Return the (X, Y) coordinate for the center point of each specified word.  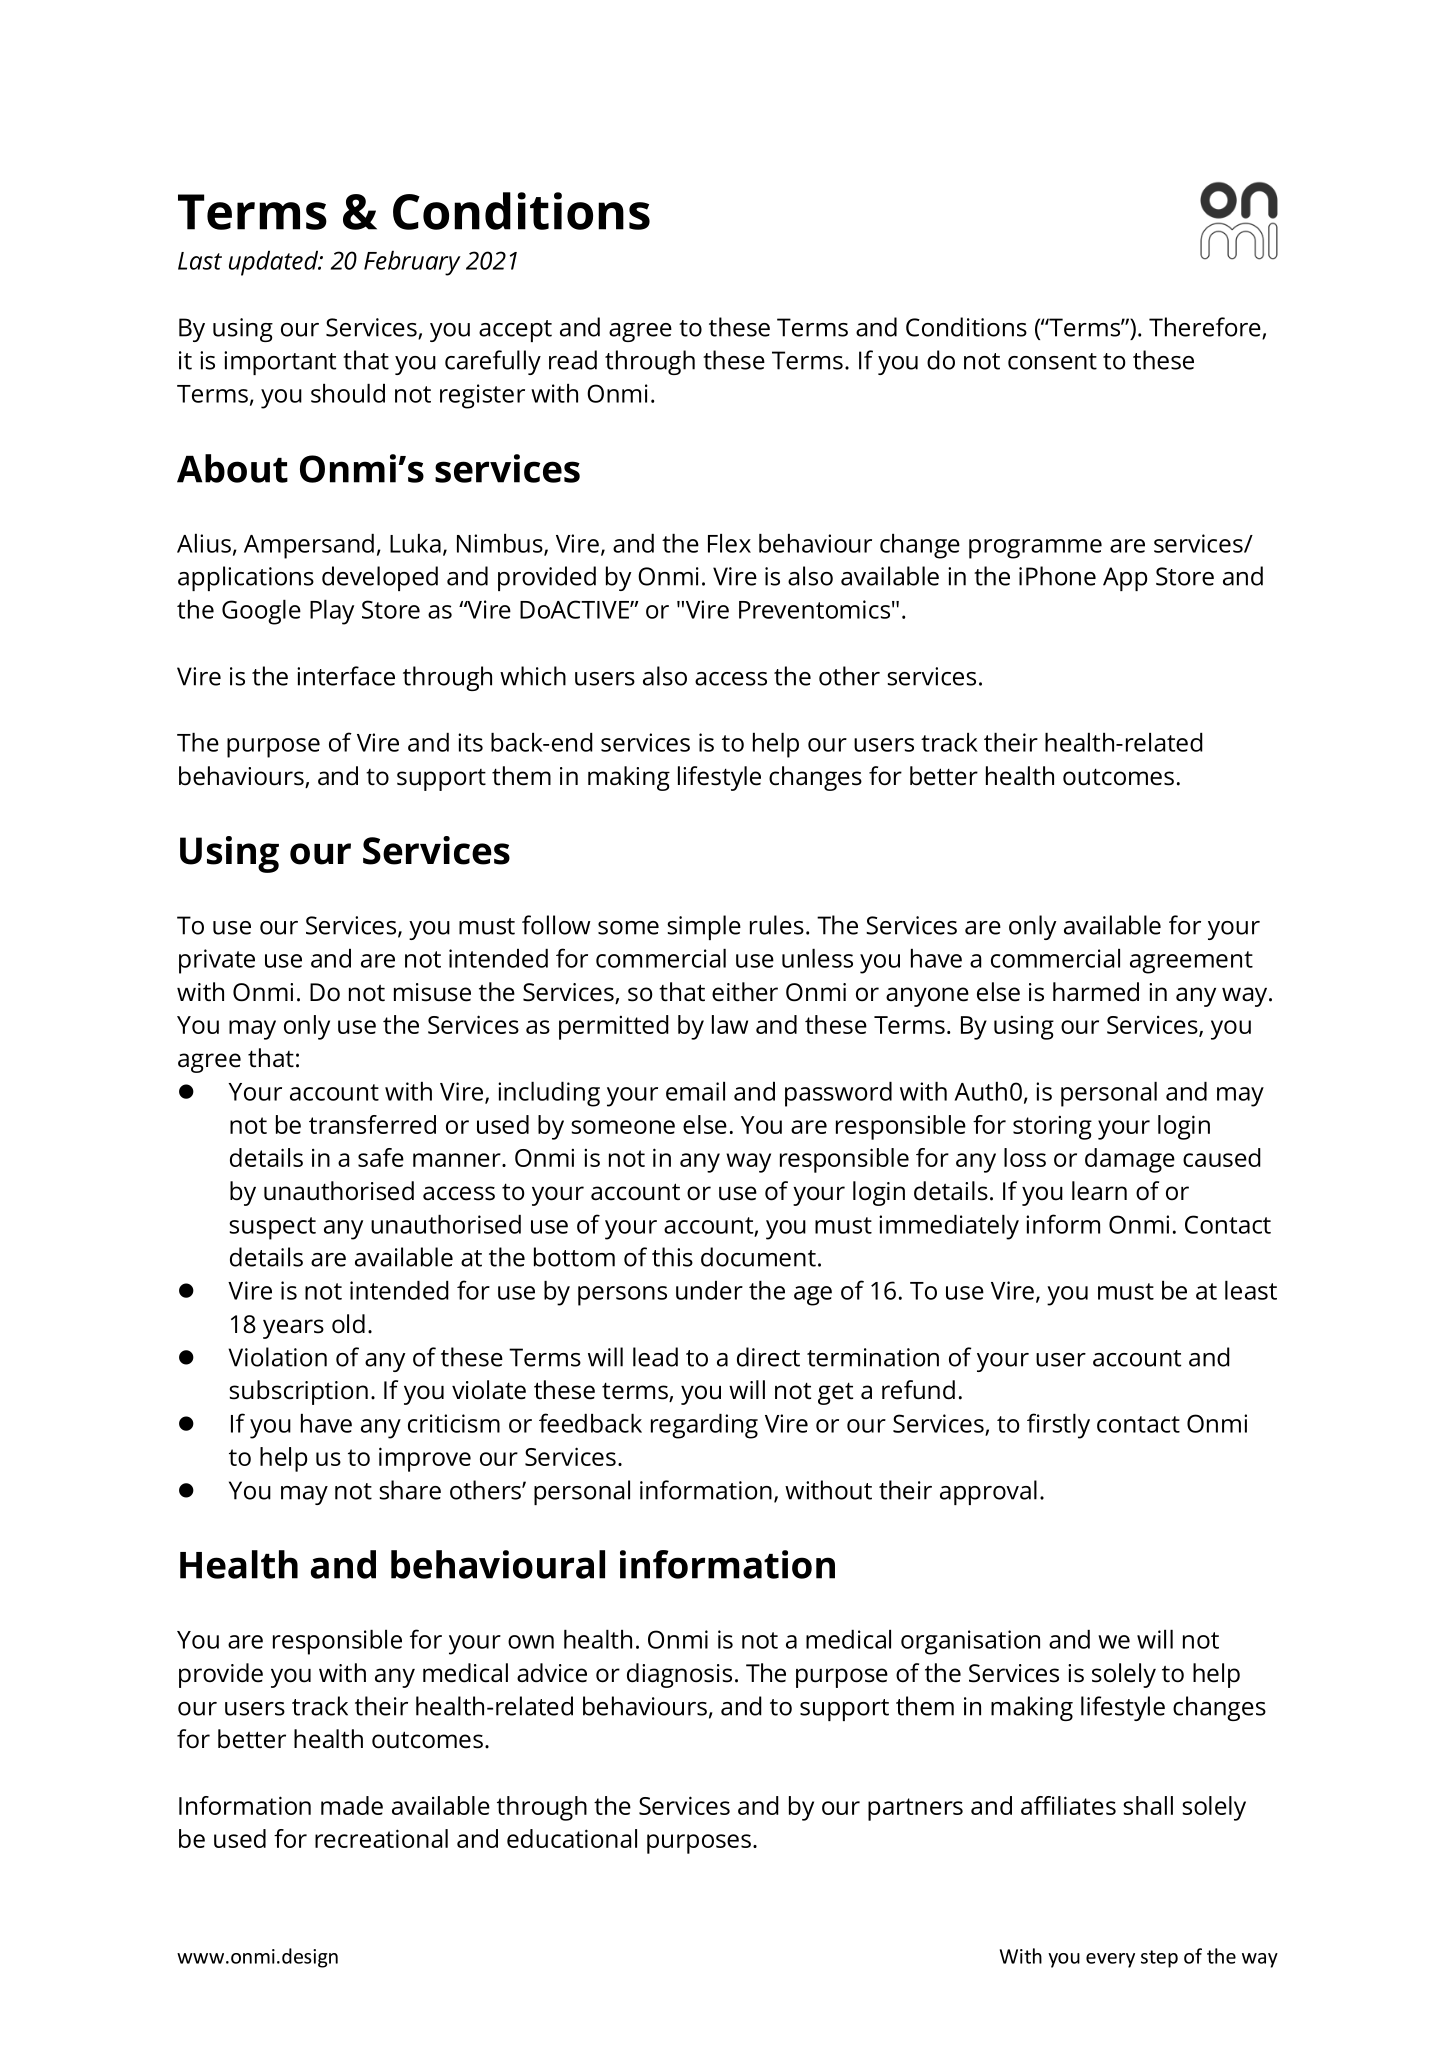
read (573, 360)
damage (1130, 1160)
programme (1035, 549)
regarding (704, 1426)
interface (346, 676)
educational (572, 1838)
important (280, 363)
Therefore (1206, 328)
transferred (372, 1124)
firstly (1058, 1426)
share (410, 1490)
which (533, 676)
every (1110, 1960)
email (695, 1091)
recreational (381, 1838)
